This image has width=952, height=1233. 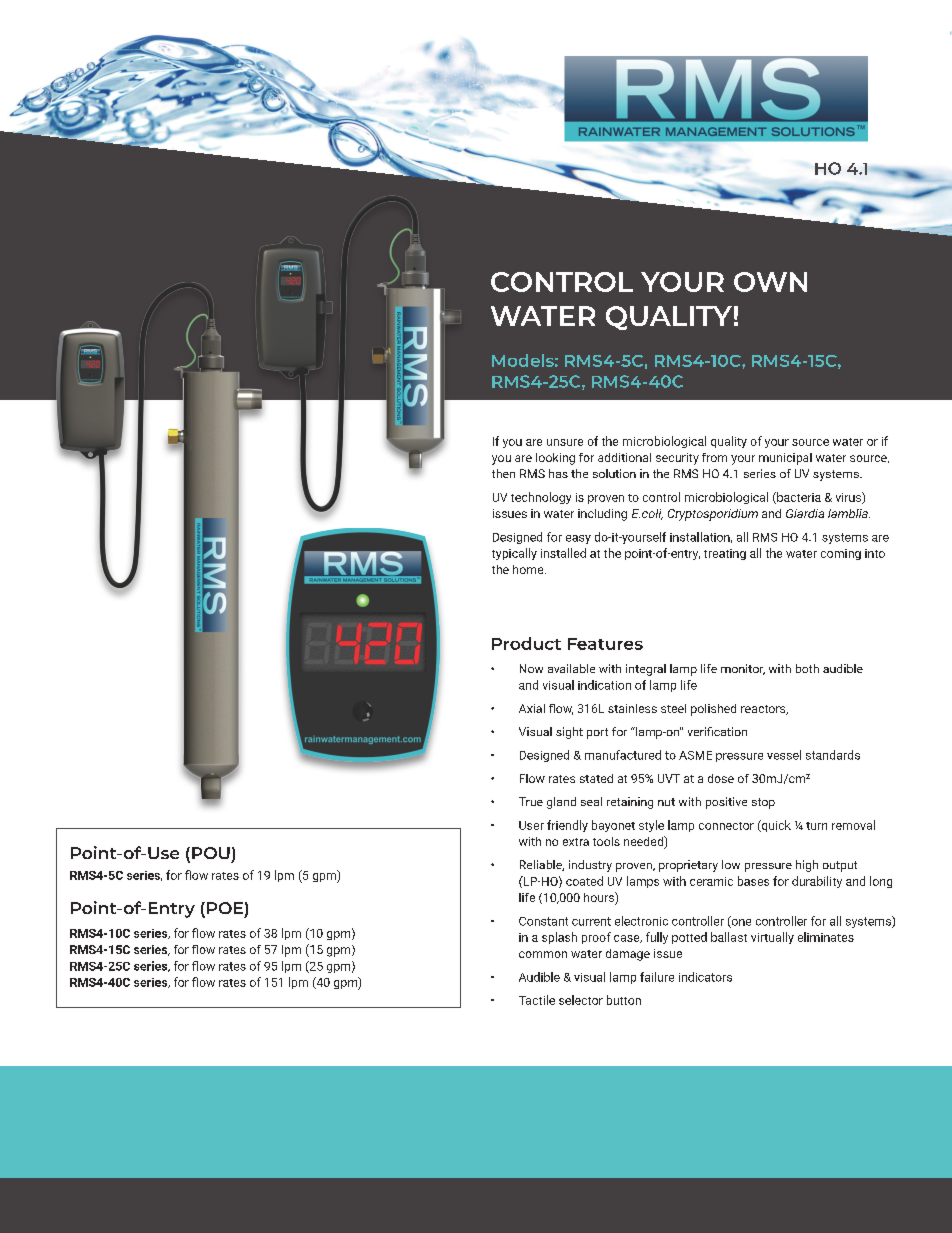 I want to click on Product, so click(x=526, y=643).
